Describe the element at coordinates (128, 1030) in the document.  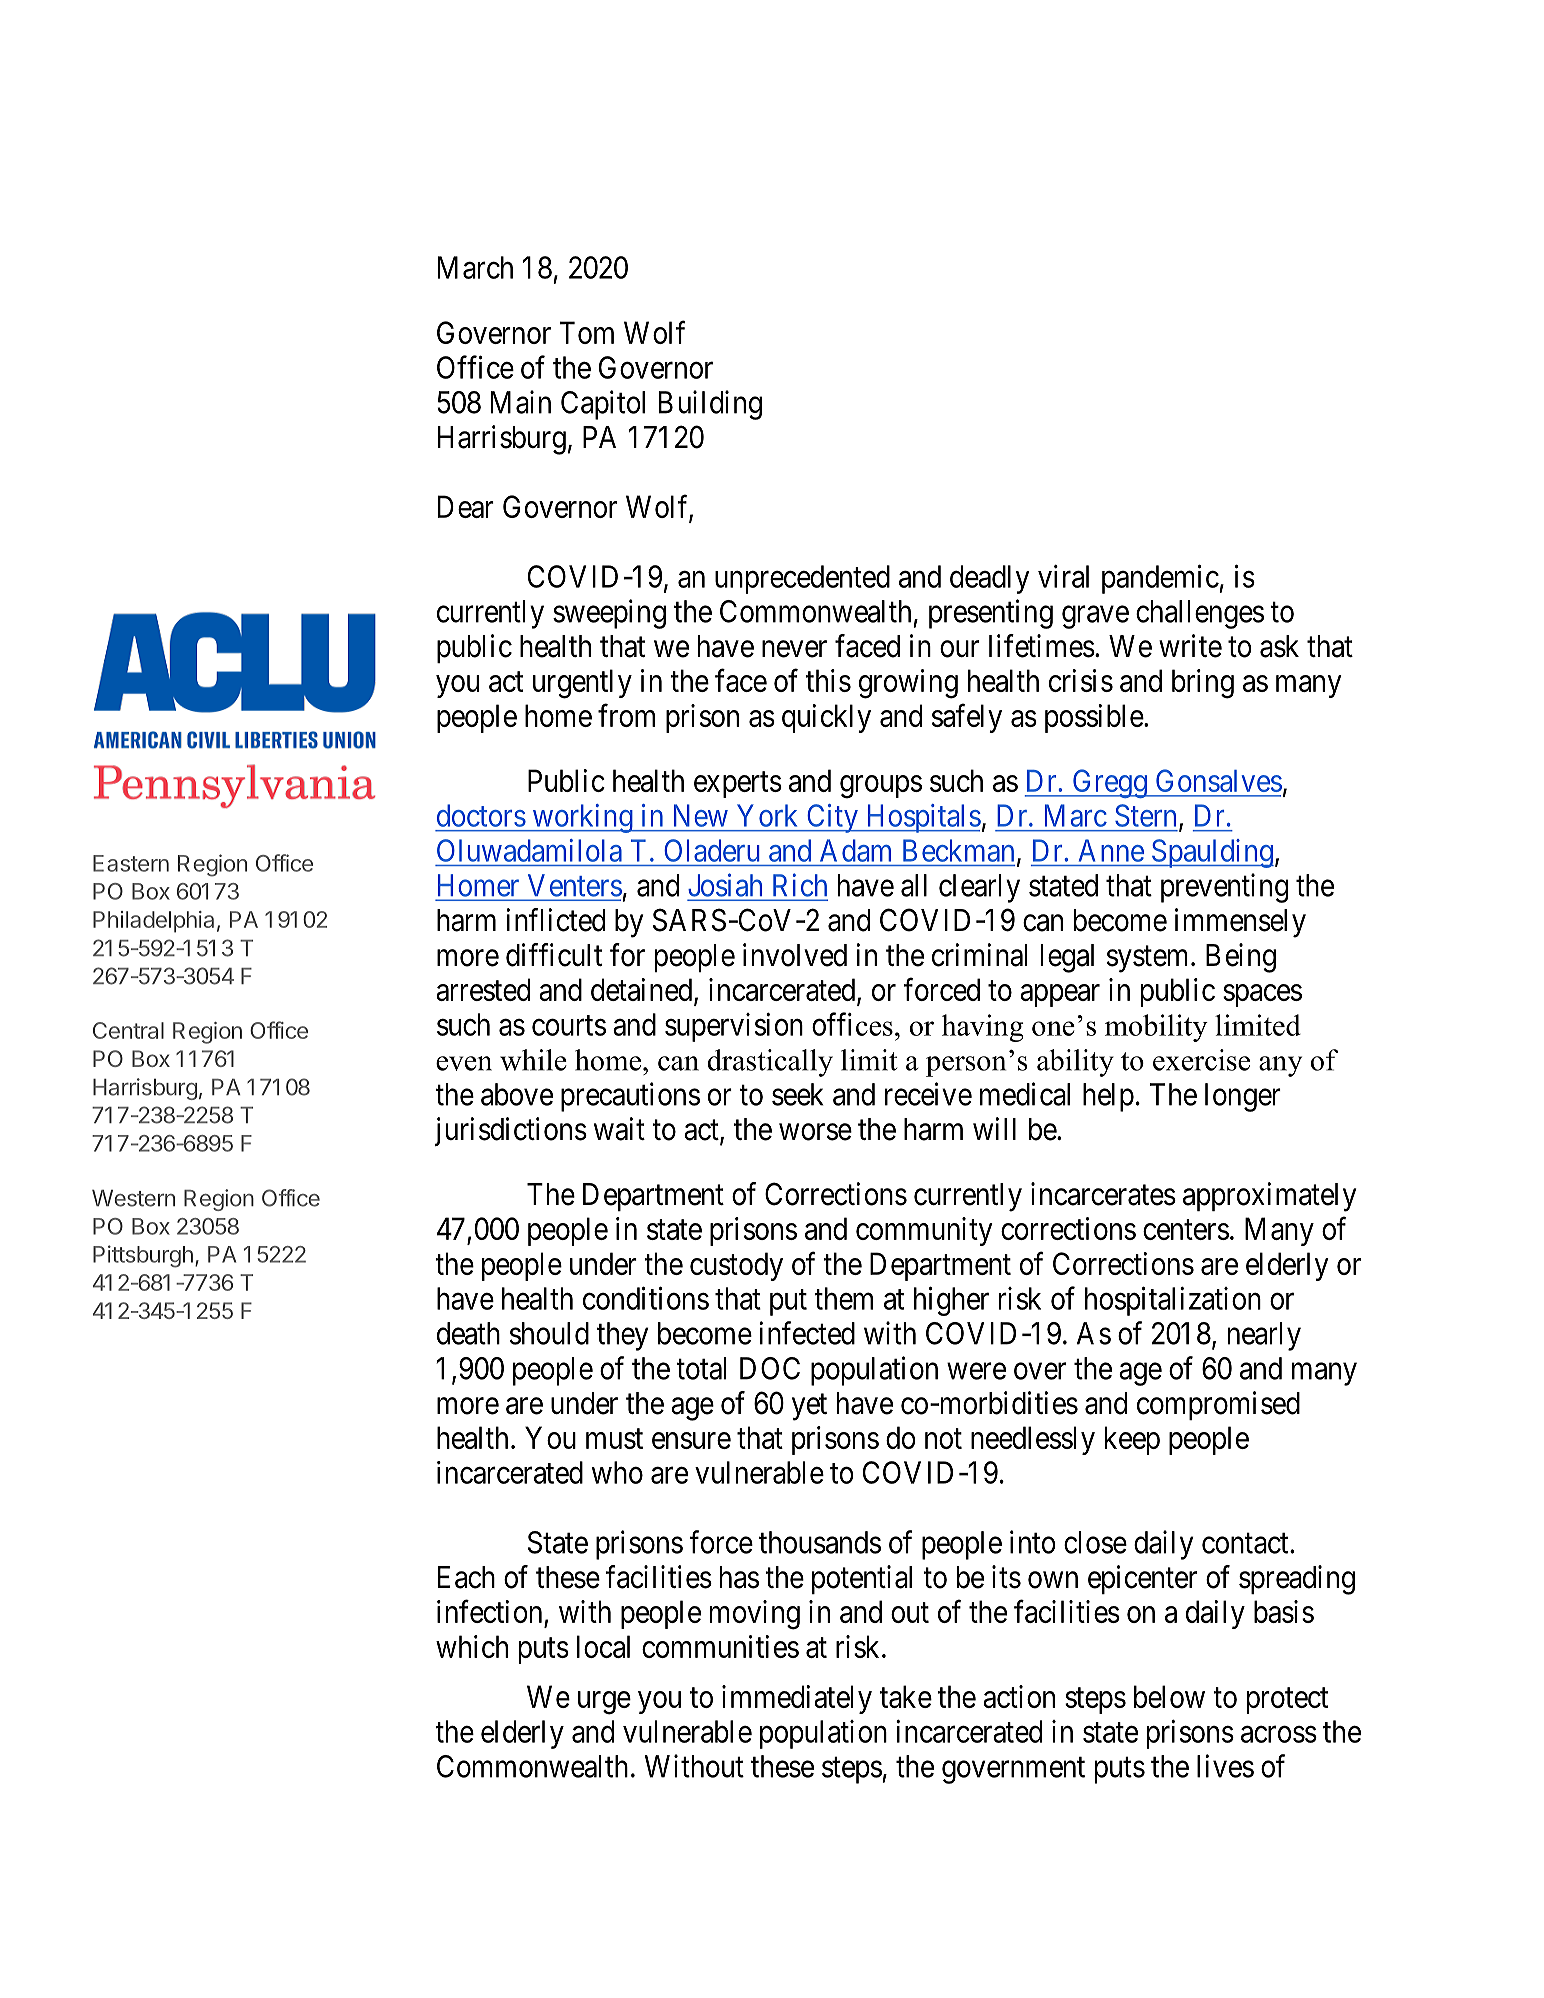
I see `Central` at that location.
